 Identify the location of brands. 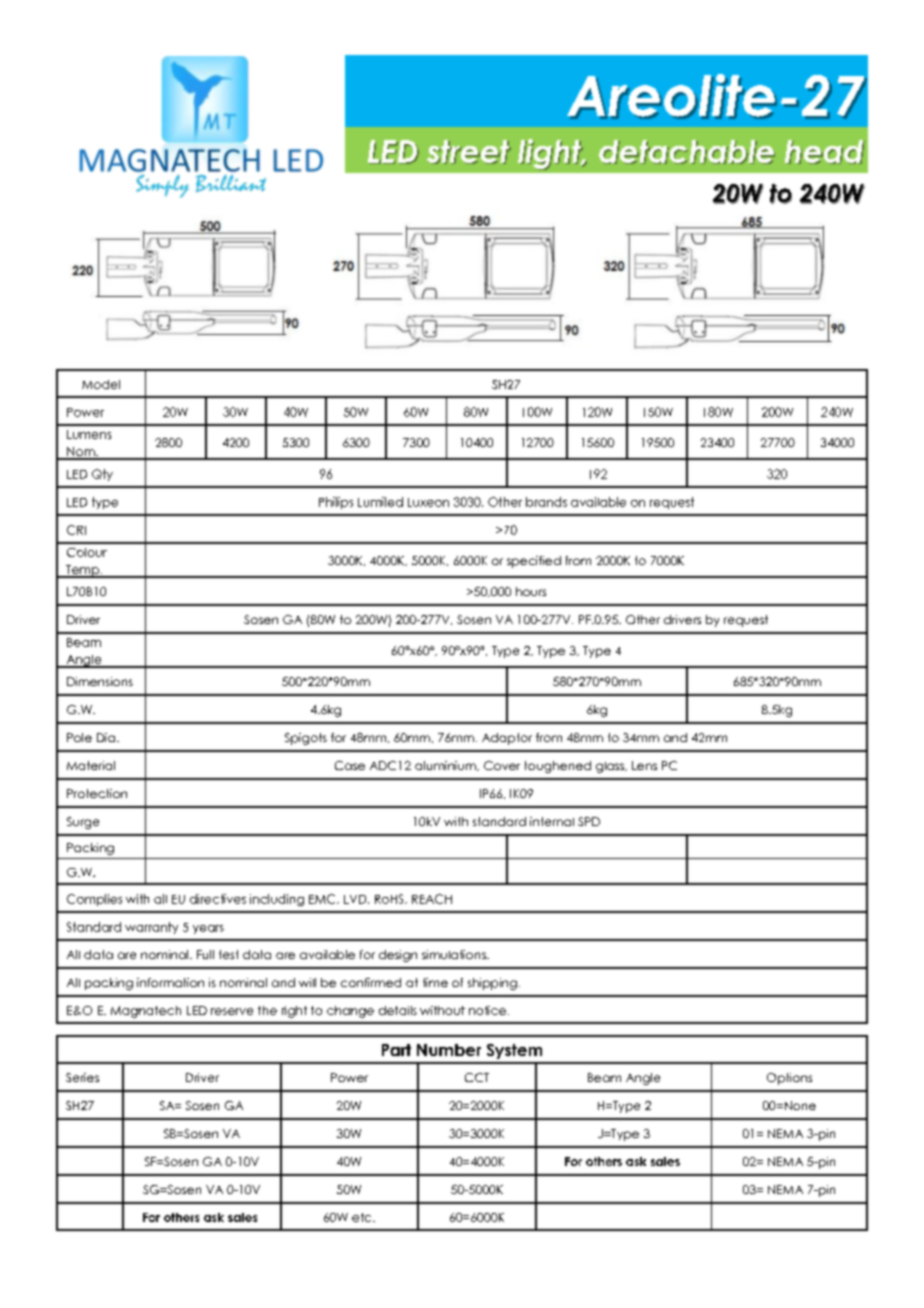
(546, 502).
